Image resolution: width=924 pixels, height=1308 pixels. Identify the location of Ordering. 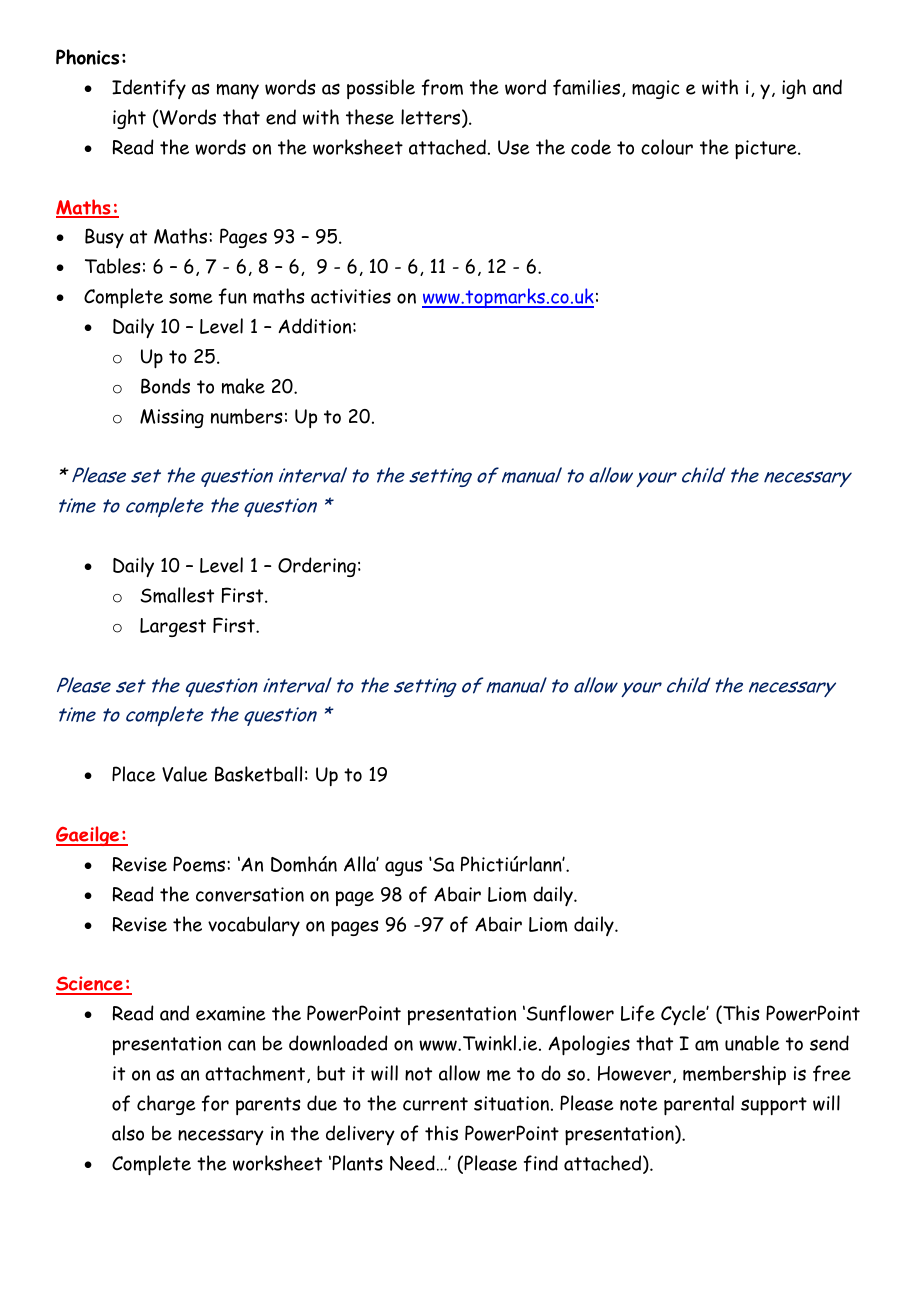
(317, 567).
